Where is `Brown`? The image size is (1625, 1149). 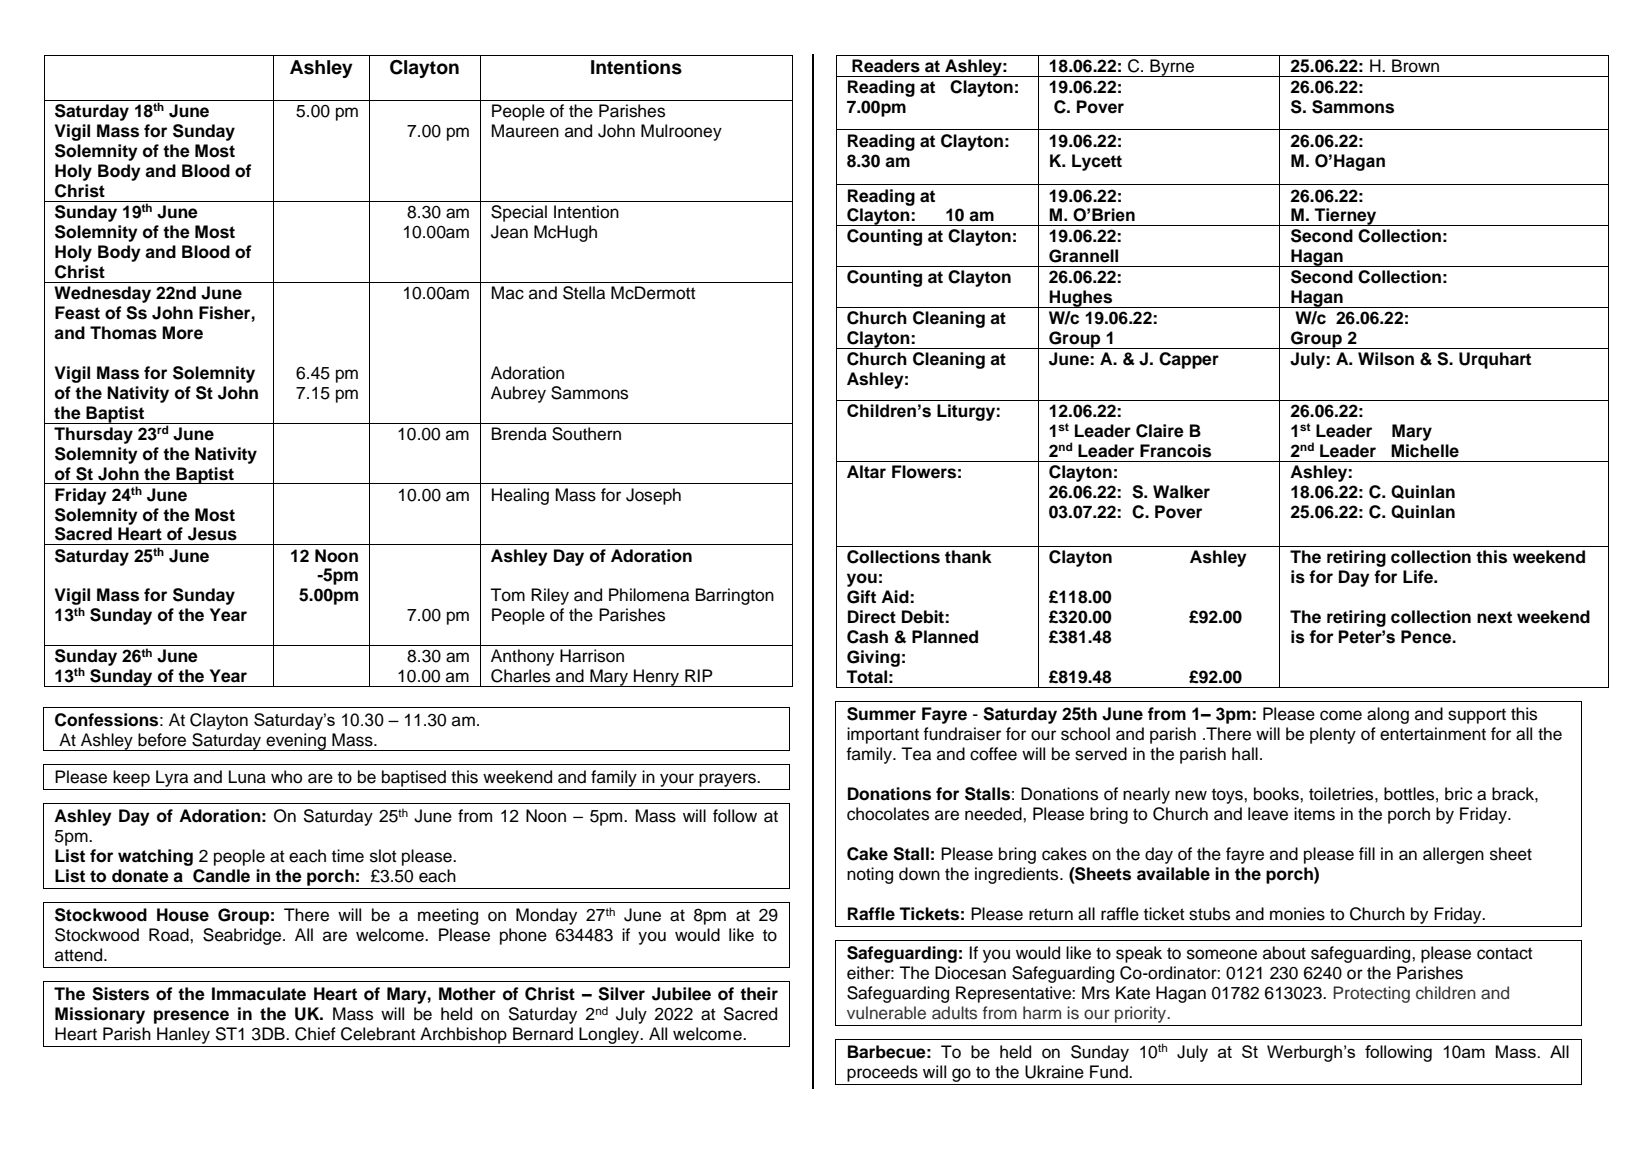 Brown is located at coordinates (1415, 66).
